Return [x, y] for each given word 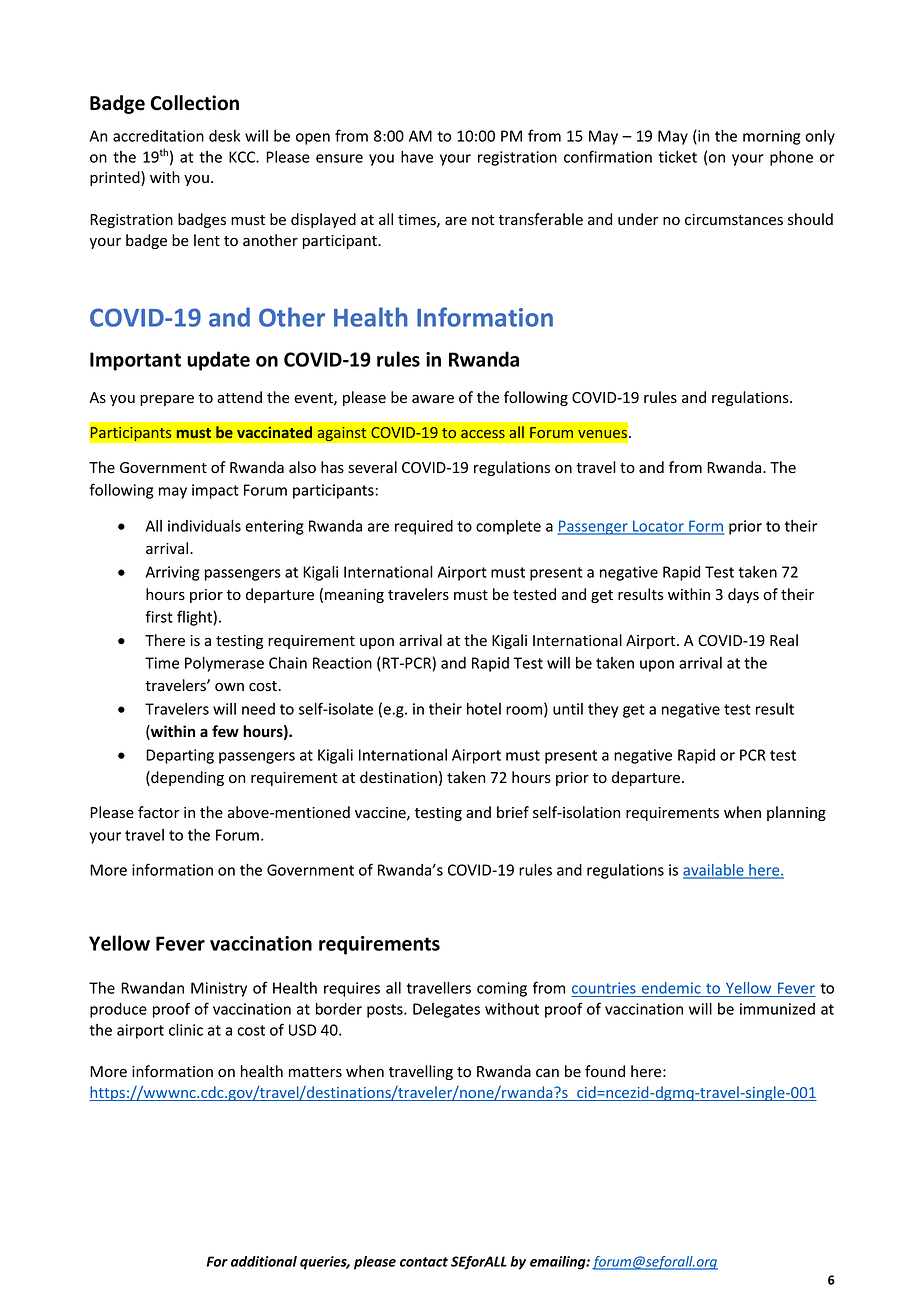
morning [772, 137]
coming [502, 989]
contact [424, 1262]
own [229, 687]
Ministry [219, 989]
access [483, 434]
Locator [658, 527]
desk [224, 136]
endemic [671, 988]
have [417, 157]
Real [784, 640]
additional [264, 1261]
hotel [484, 709]
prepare [167, 400]
